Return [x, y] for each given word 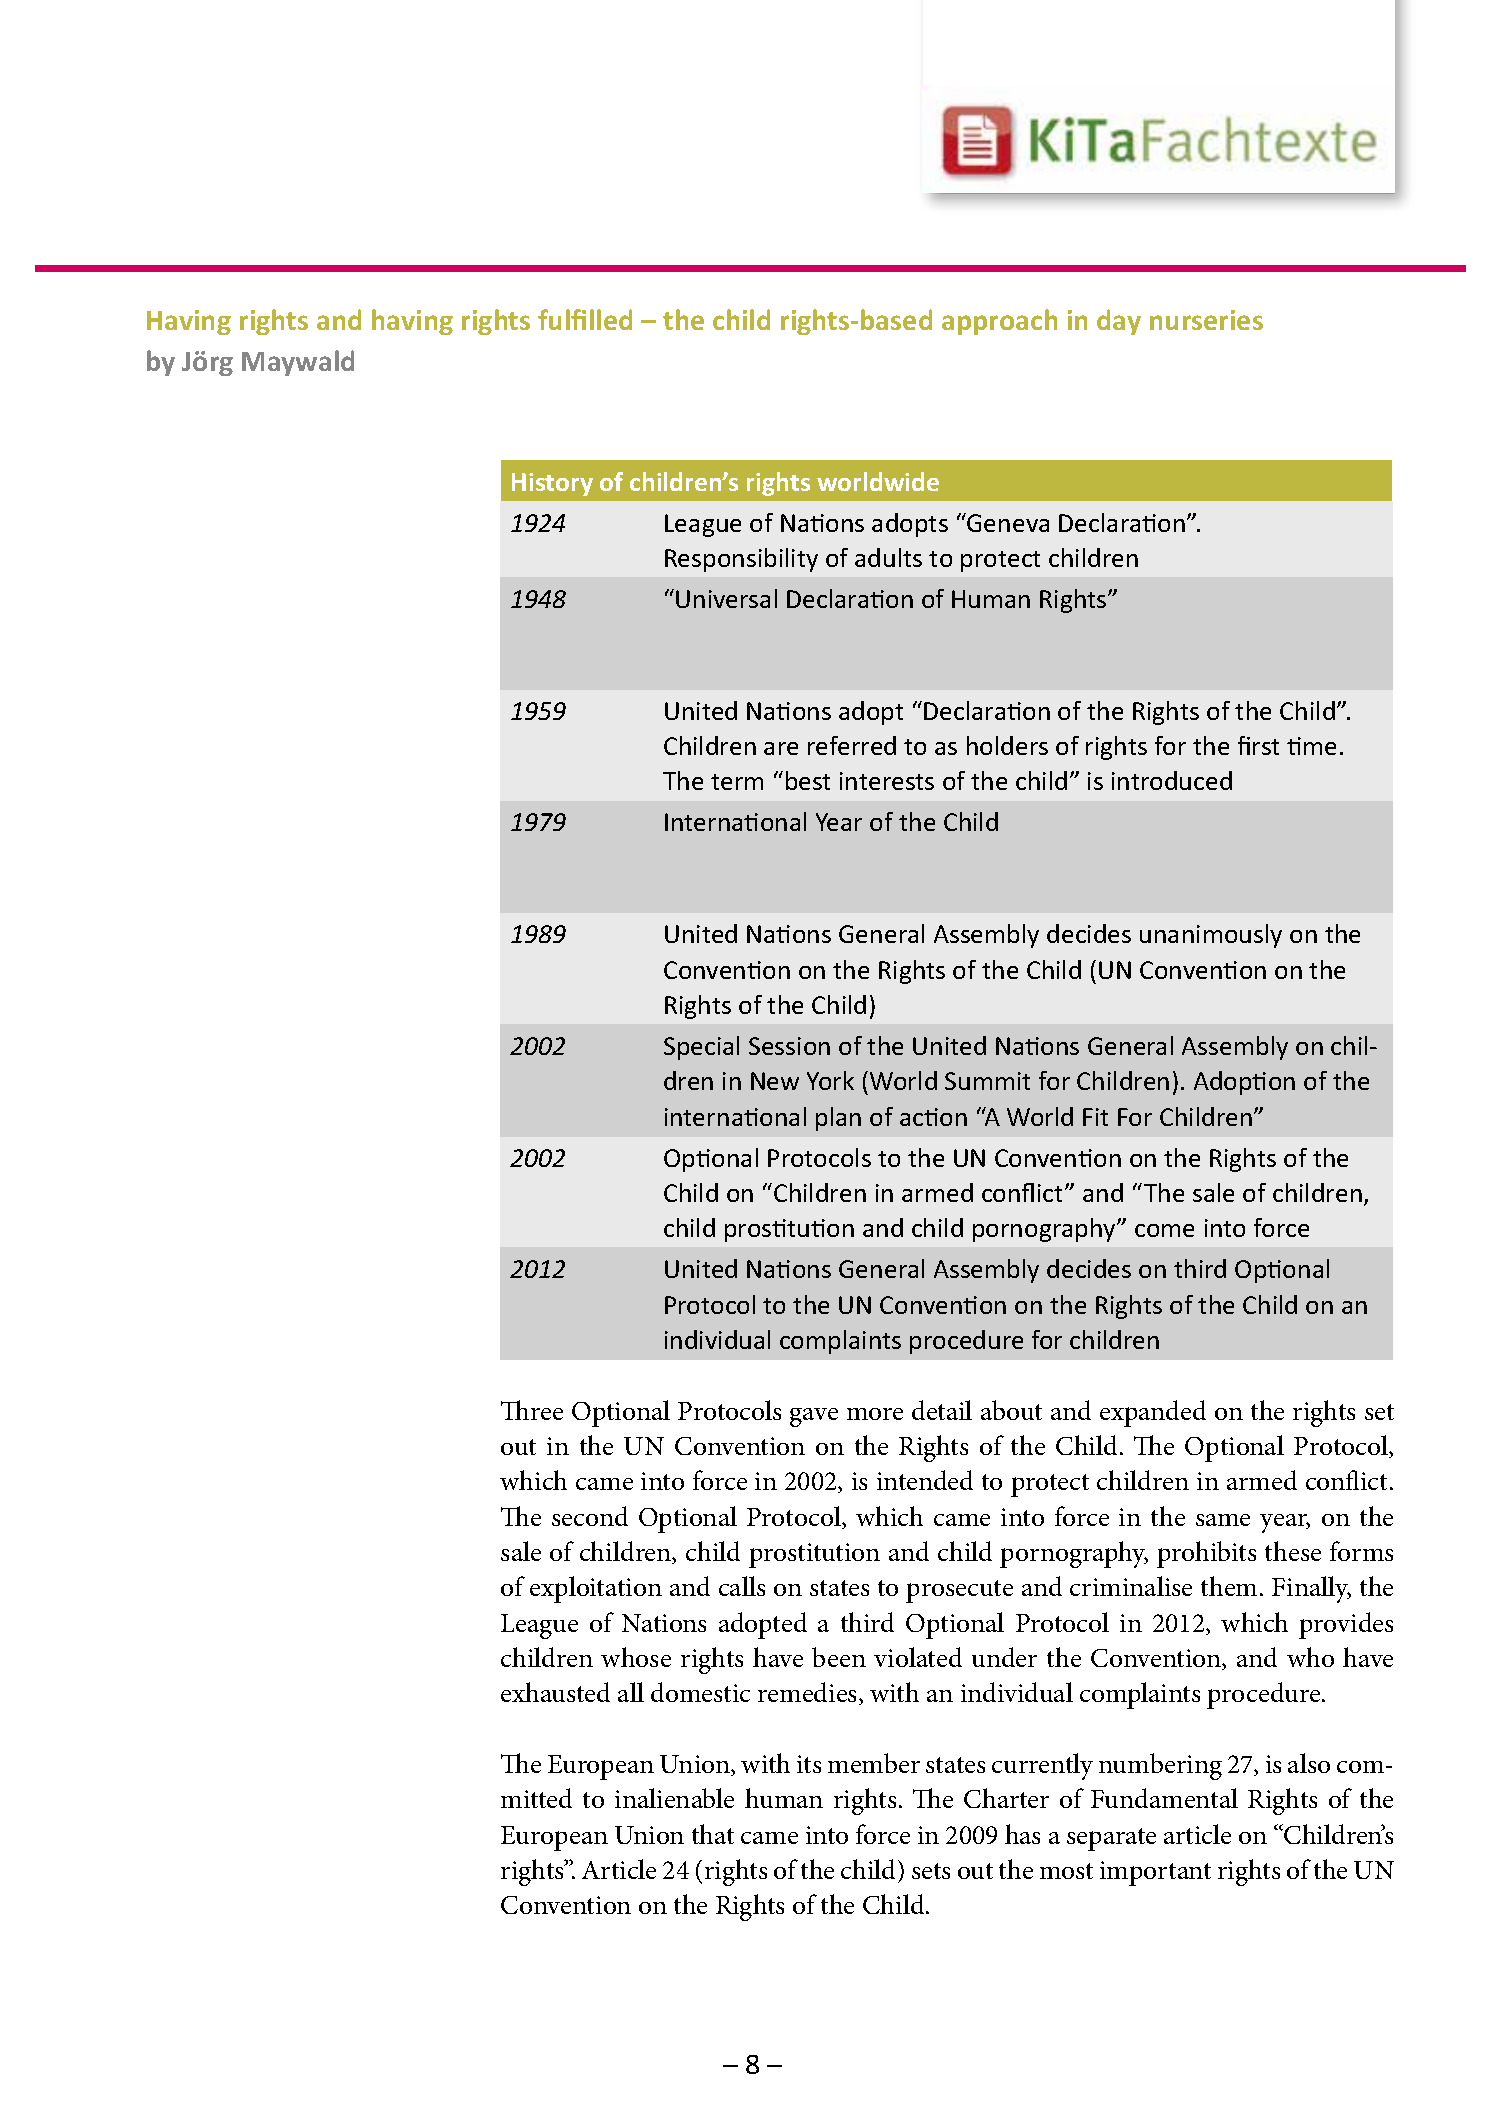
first [1258, 745]
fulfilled [585, 319]
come [1164, 1230]
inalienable [674, 1798]
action [933, 1117]
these [1293, 1551]
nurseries [1206, 320]
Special [701, 1048]
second [590, 1516]
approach [999, 322]
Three [532, 1410]
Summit [987, 1081]
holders [1007, 745]
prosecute [959, 1591]
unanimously [1211, 936]
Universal [726, 598]
